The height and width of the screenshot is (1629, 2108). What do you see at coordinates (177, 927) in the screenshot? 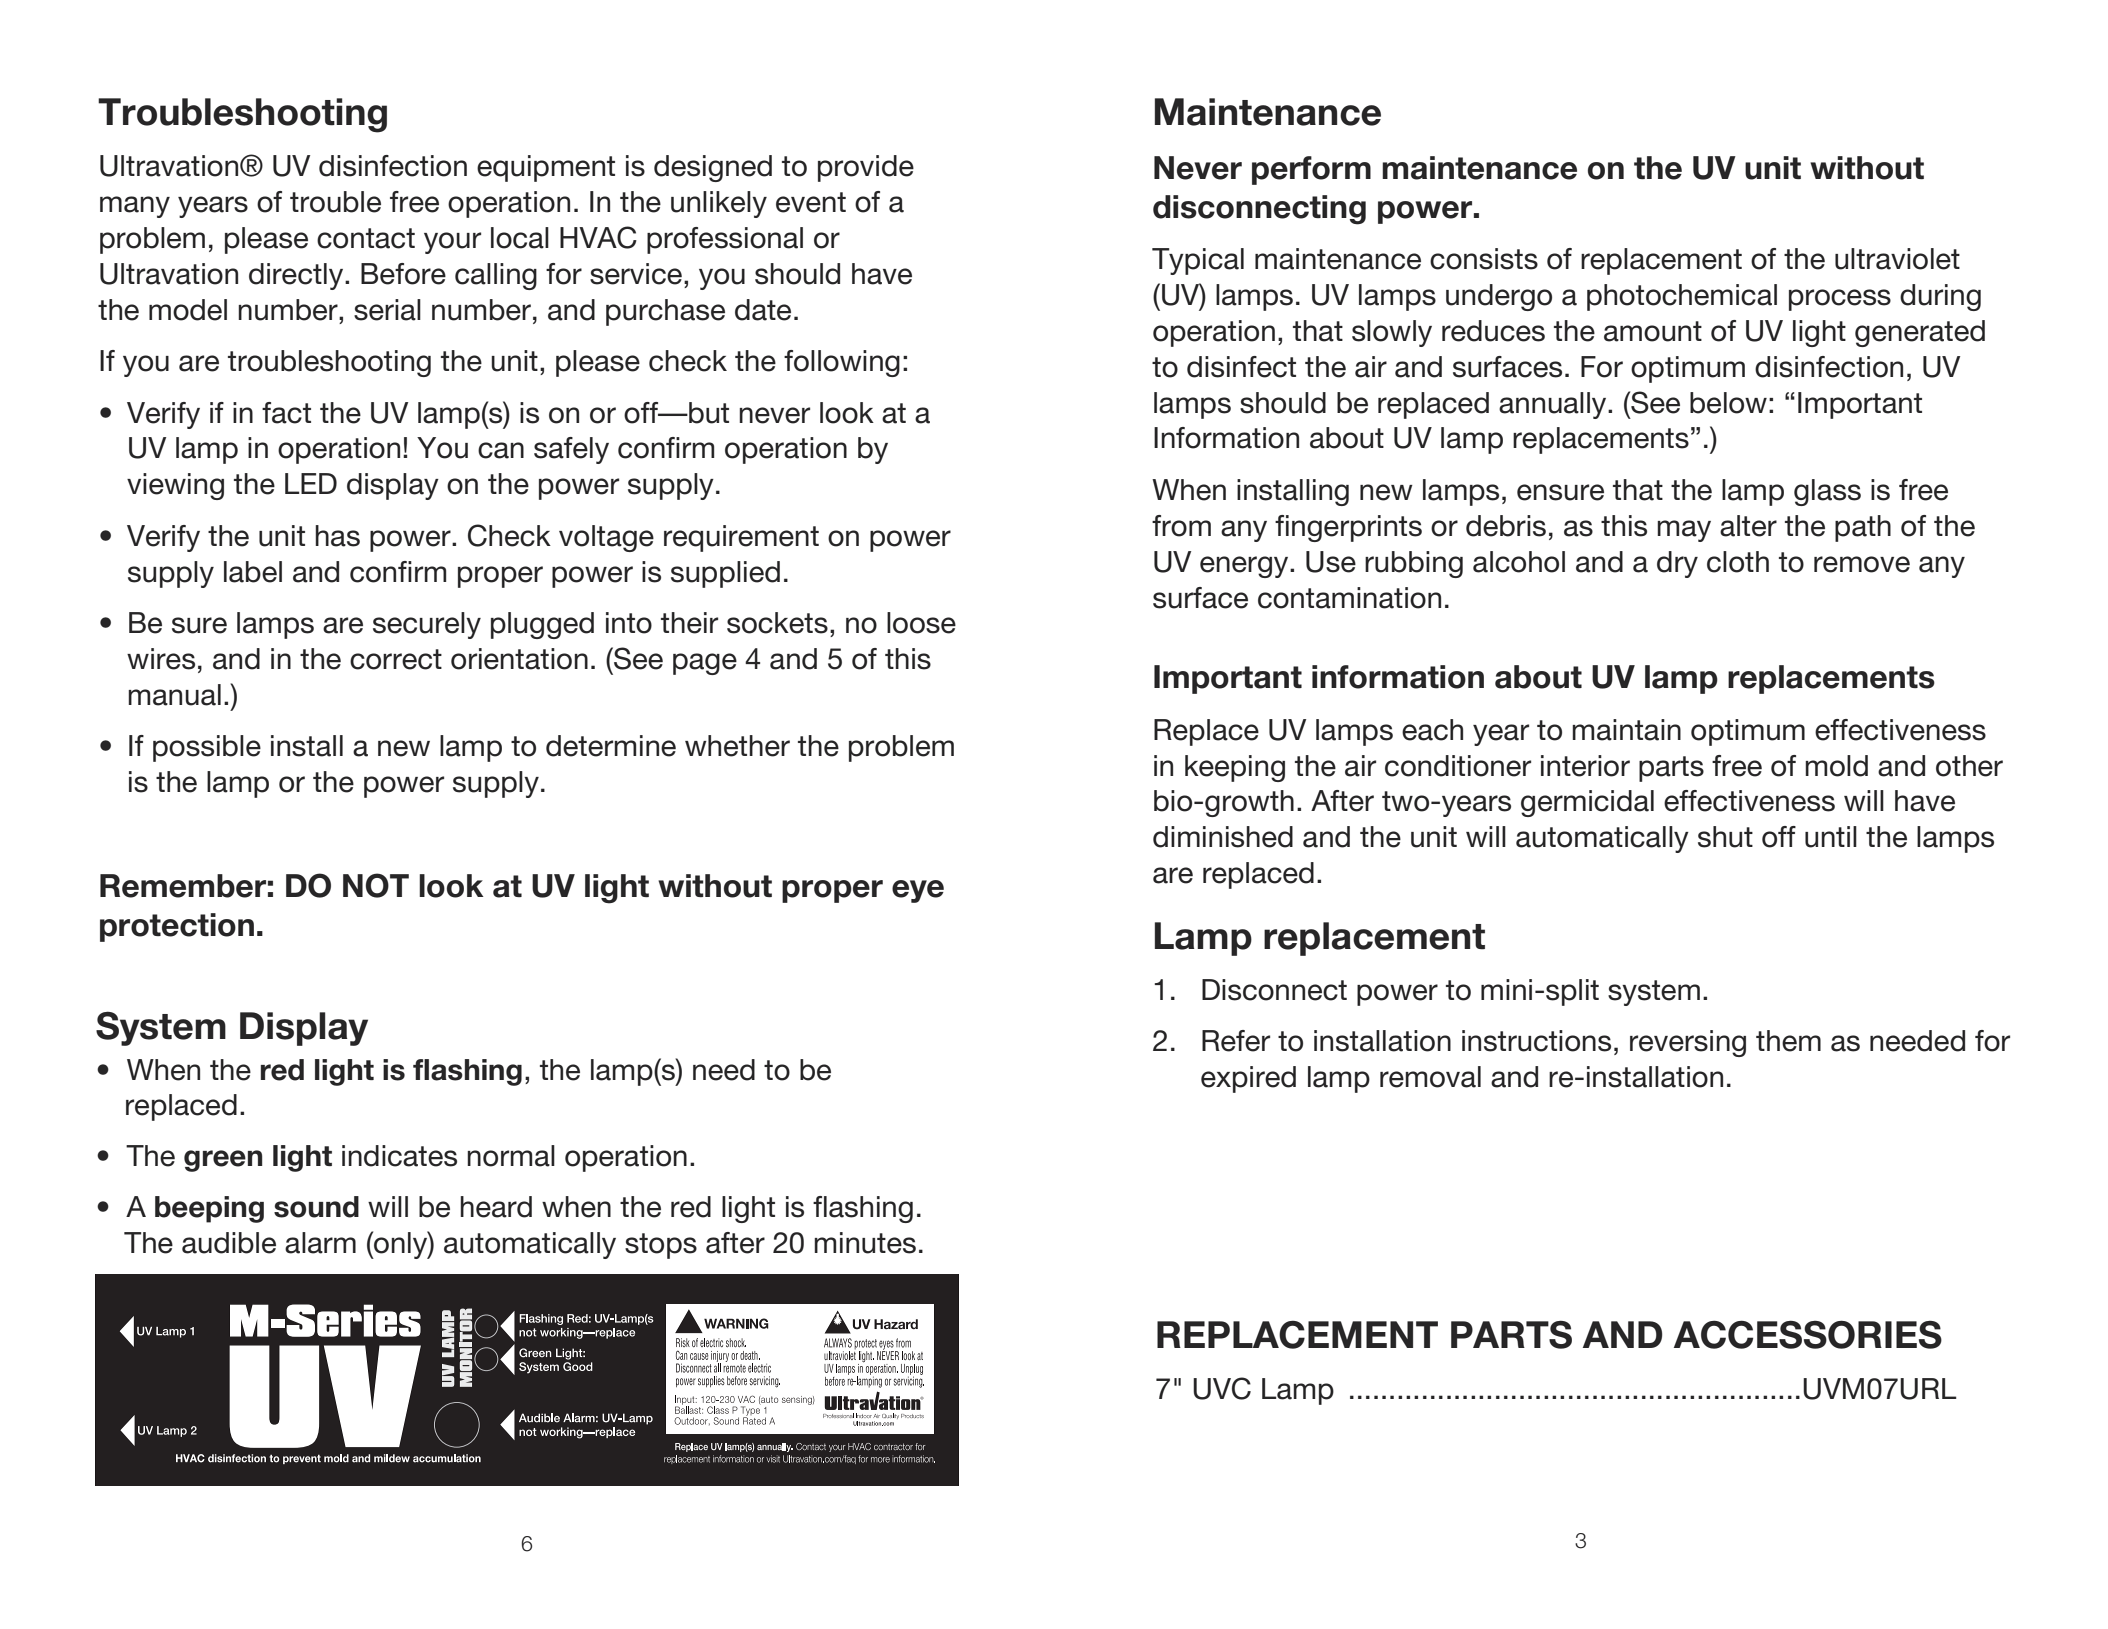
I see `protection` at bounding box center [177, 927].
